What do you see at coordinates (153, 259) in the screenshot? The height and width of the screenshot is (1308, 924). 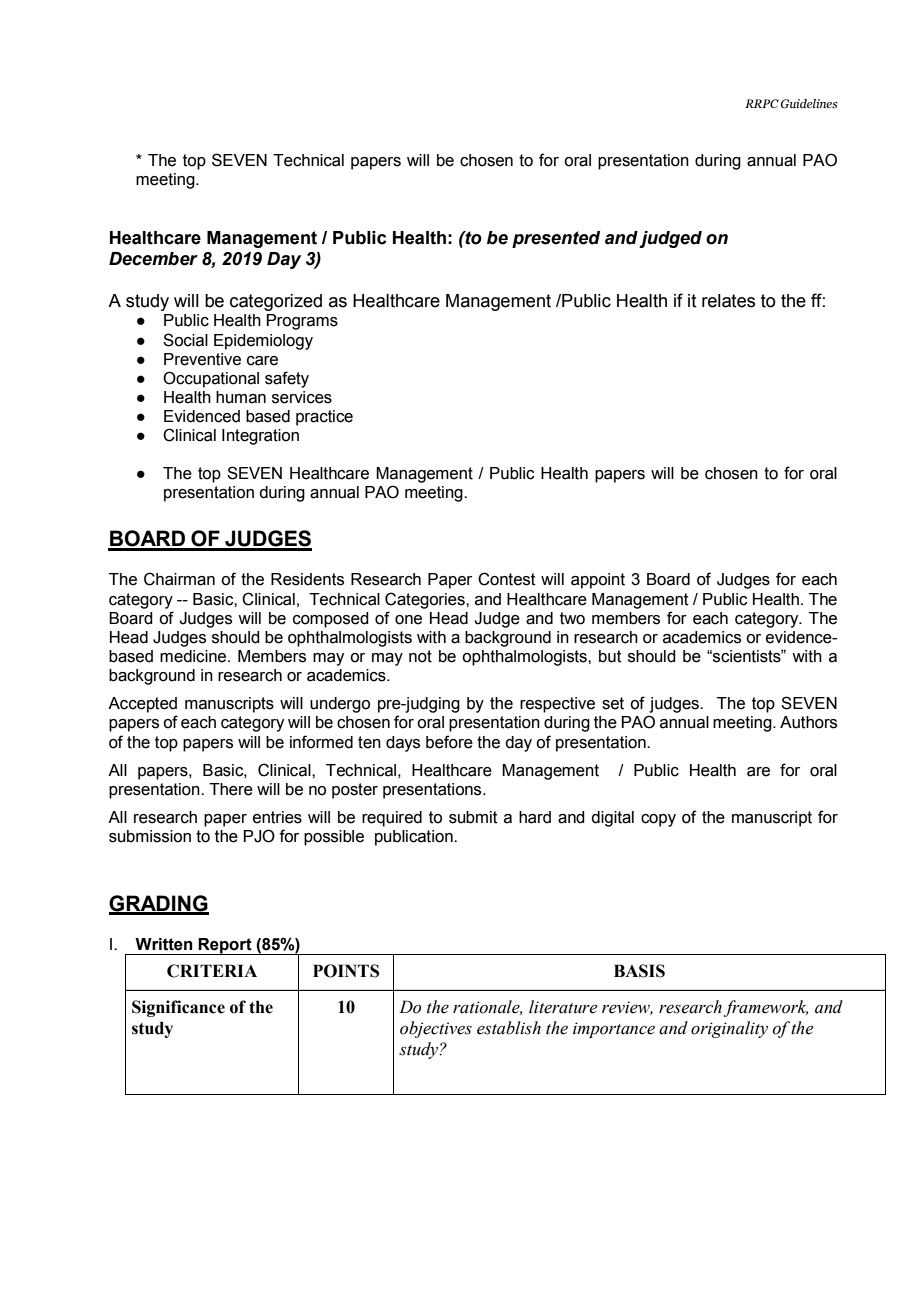 I see `December` at bounding box center [153, 259].
